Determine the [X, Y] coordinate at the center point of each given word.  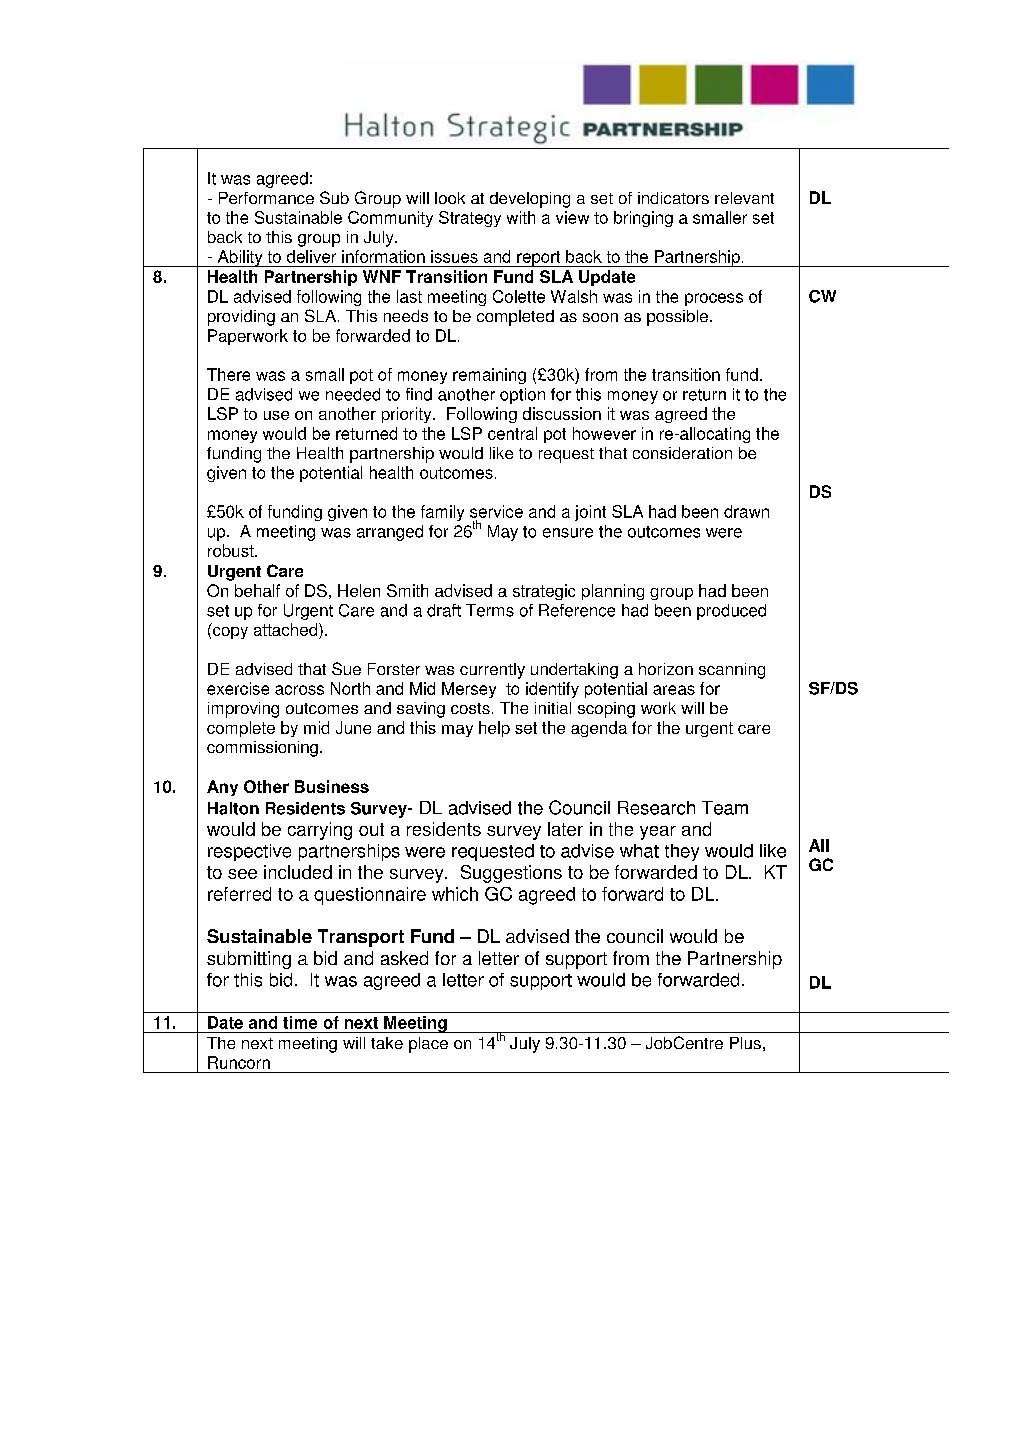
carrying [320, 831]
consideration [682, 453]
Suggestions [511, 874]
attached [287, 631]
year [658, 833]
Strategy [470, 219]
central [512, 433]
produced [731, 612]
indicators [673, 198]
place [428, 1045]
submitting [249, 960]
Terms [490, 610]
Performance [266, 198]
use [276, 415]
